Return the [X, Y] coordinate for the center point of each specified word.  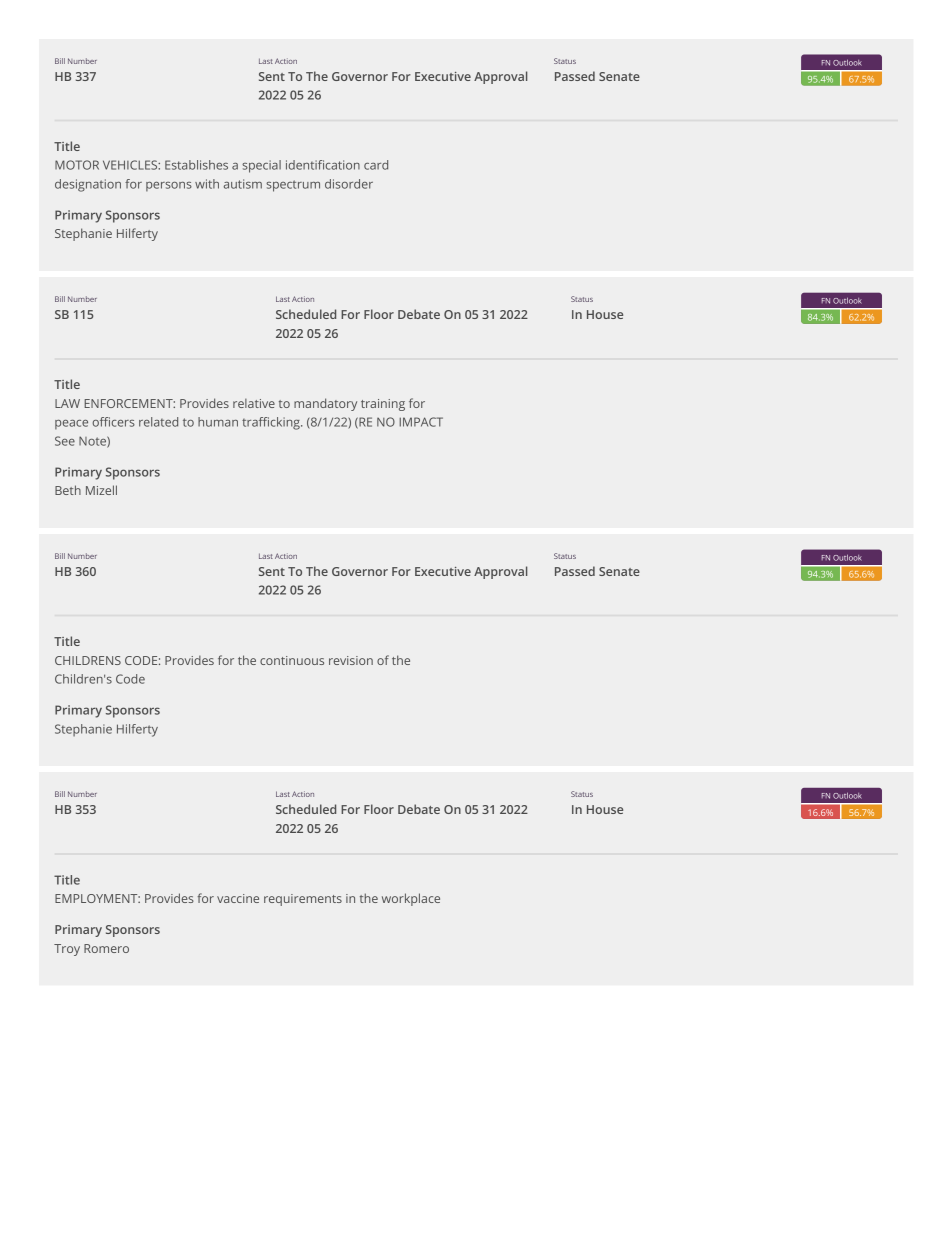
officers [113, 422]
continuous [292, 660]
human [218, 422]
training [383, 405]
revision [351, 660]
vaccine [238, 898]
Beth [68, 490]
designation [88, 185]
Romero [106, 948]
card [376, 165]
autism [243, 184]
